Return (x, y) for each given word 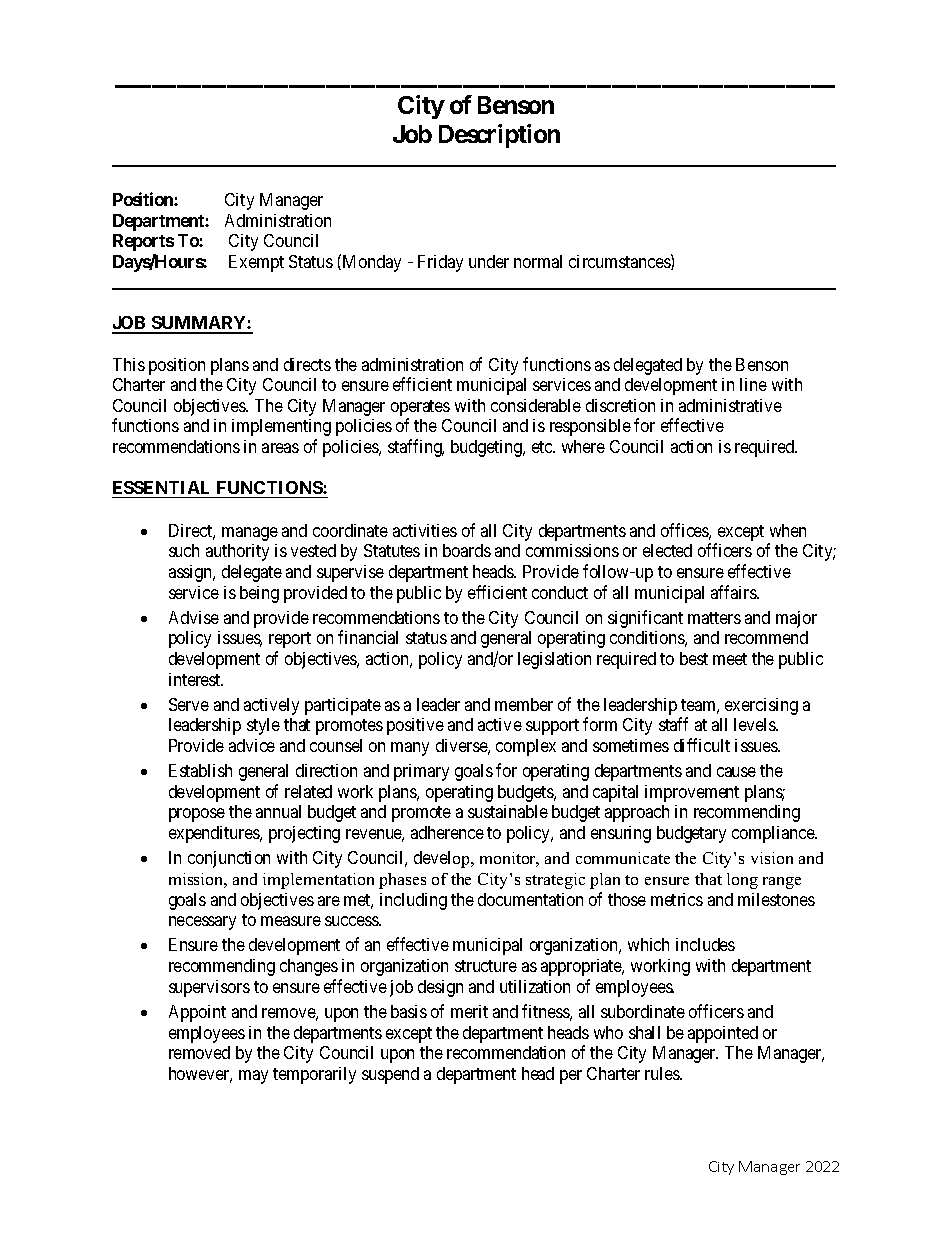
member (524, 704)
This (129, 364)
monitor (509, 859)
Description (499, 136)
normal (538, 261)
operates (420, 409)
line (753, 384)
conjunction (229, 859)
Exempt (256, 263)
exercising (761, 706)
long (742, 881)
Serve (189, 704)
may (253, 1077)
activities (425, 530)
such (184, 550)
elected (667, 550)
